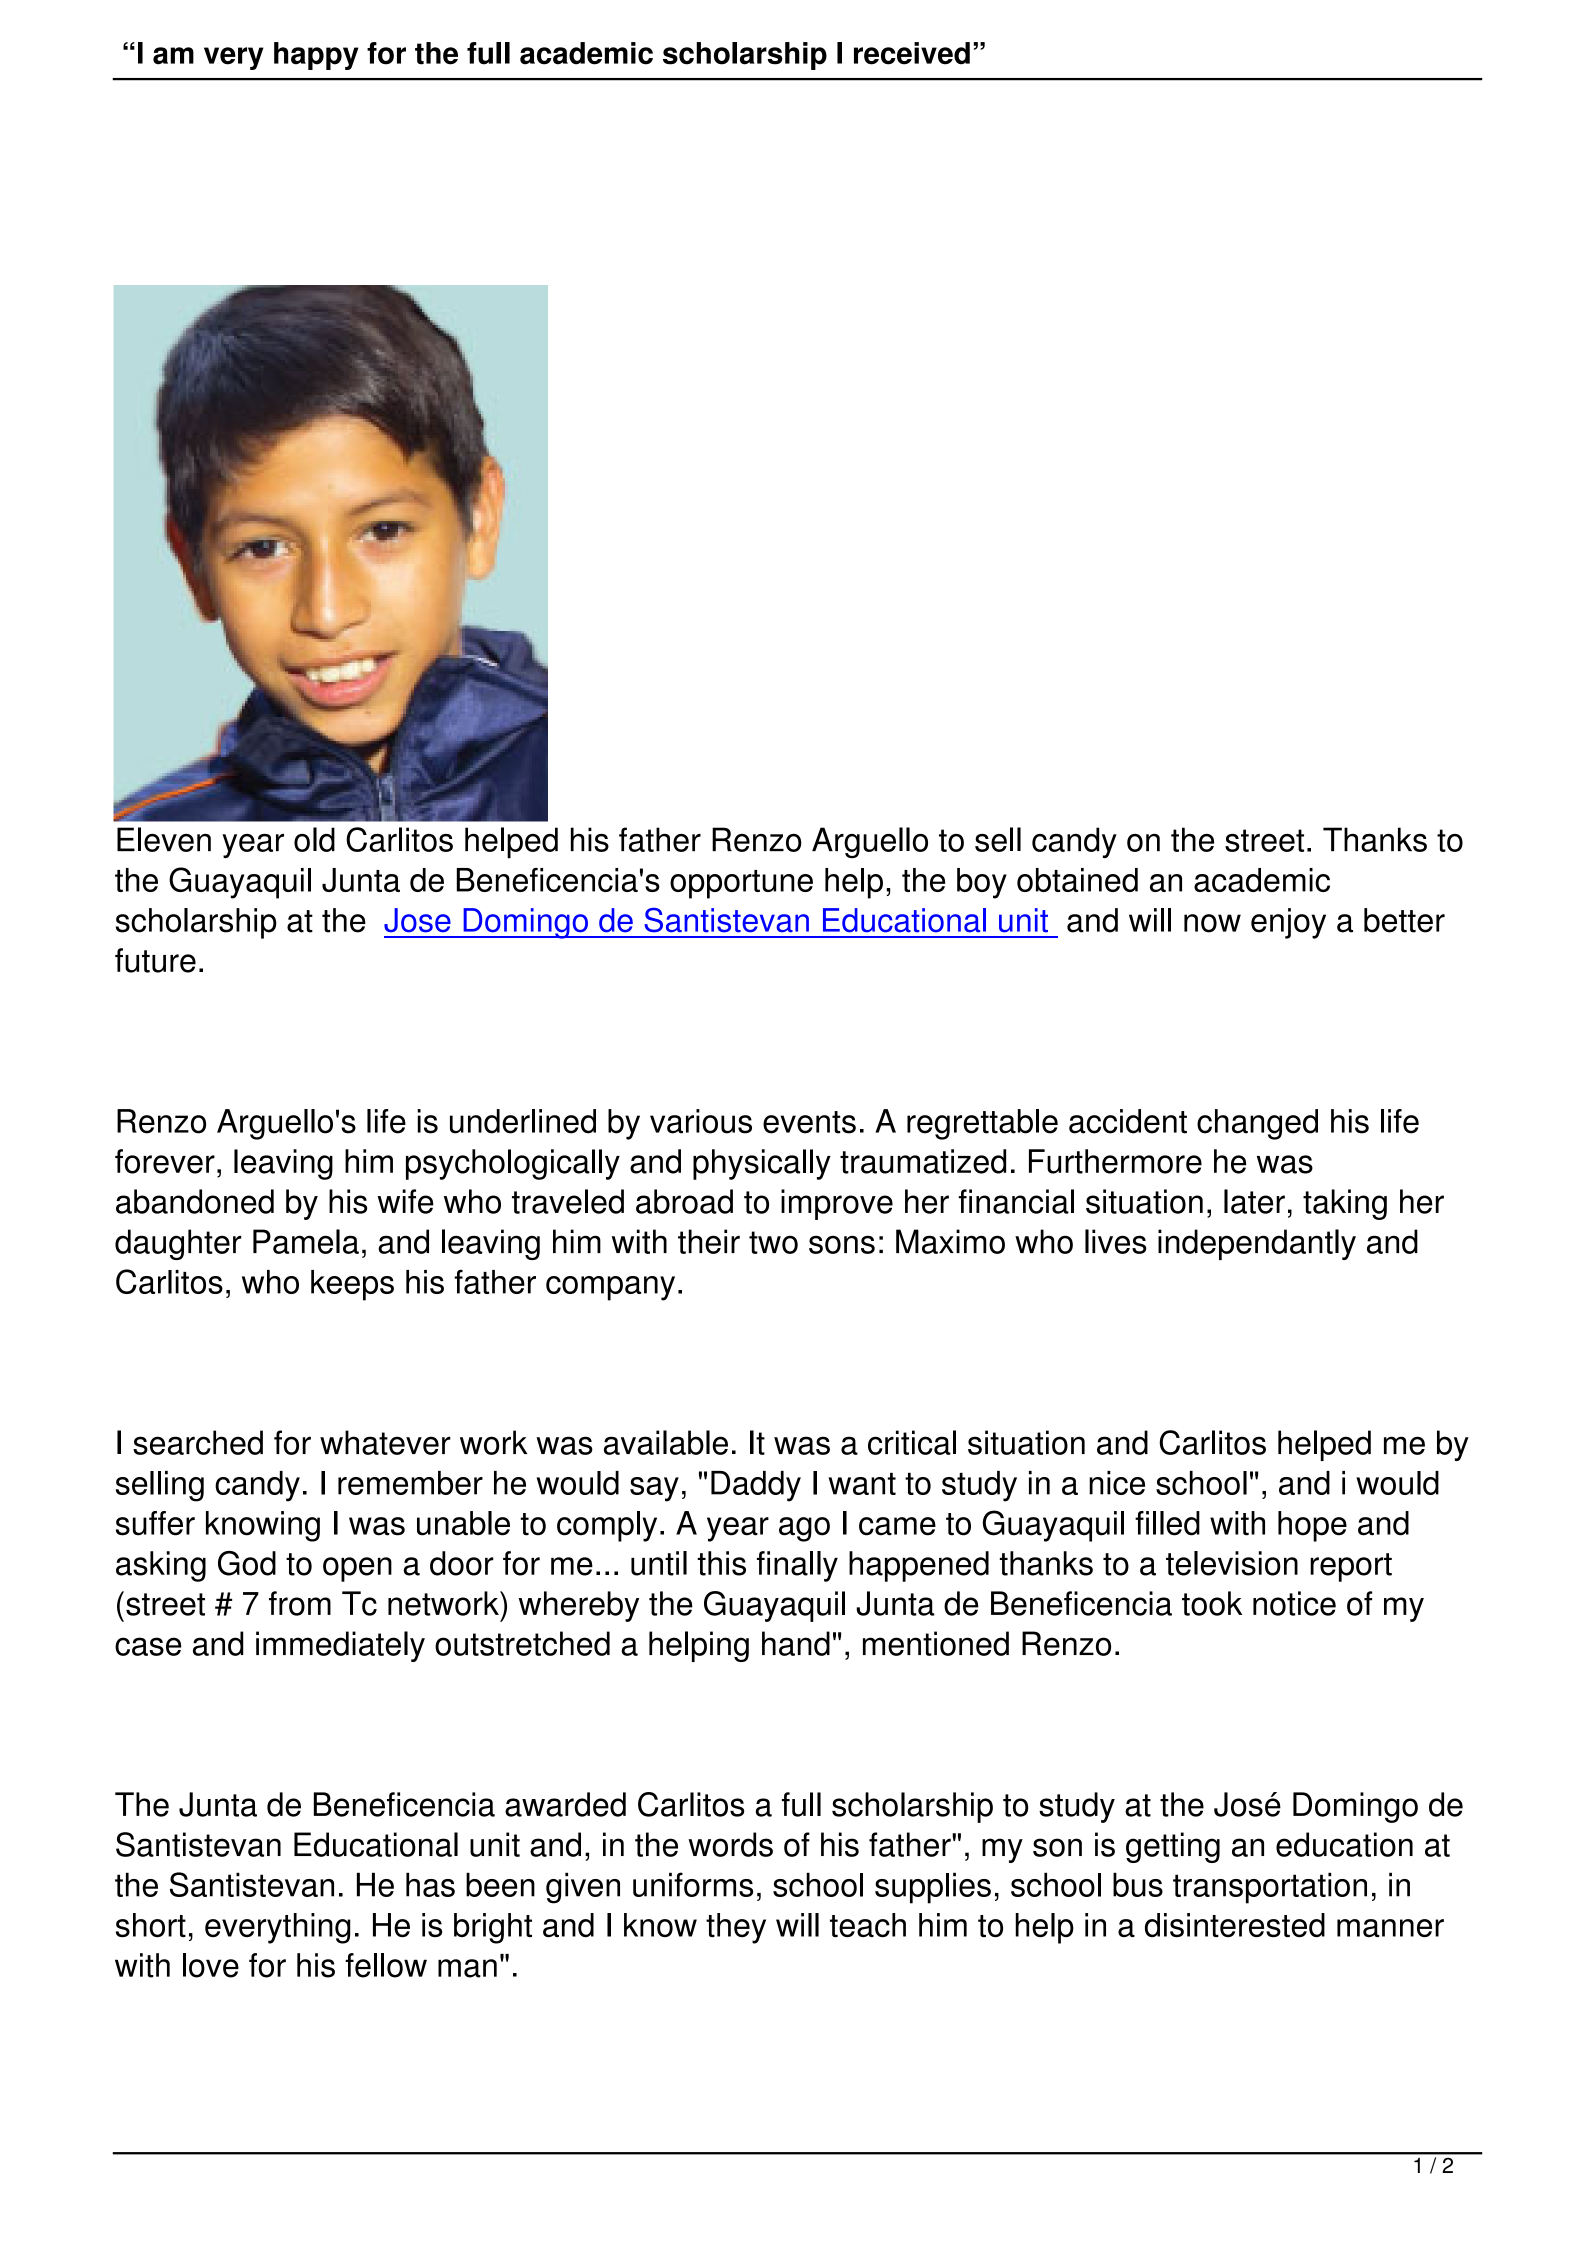 This screenshot has width=1595, height=2256. I want to click on finally, so click(797, 1566).
